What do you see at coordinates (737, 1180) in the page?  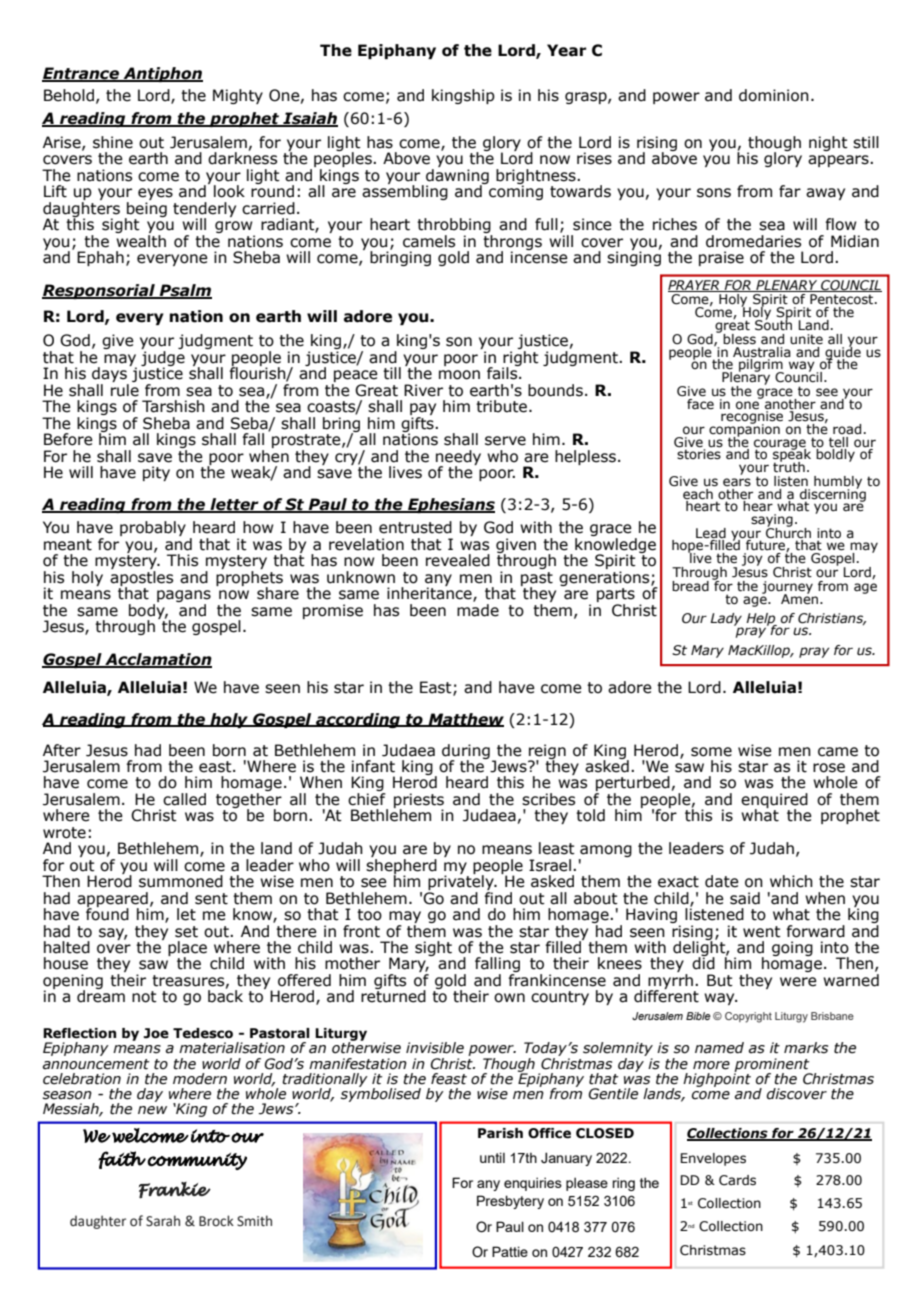 I see `Cards` at bounding box center [737, 1180].
